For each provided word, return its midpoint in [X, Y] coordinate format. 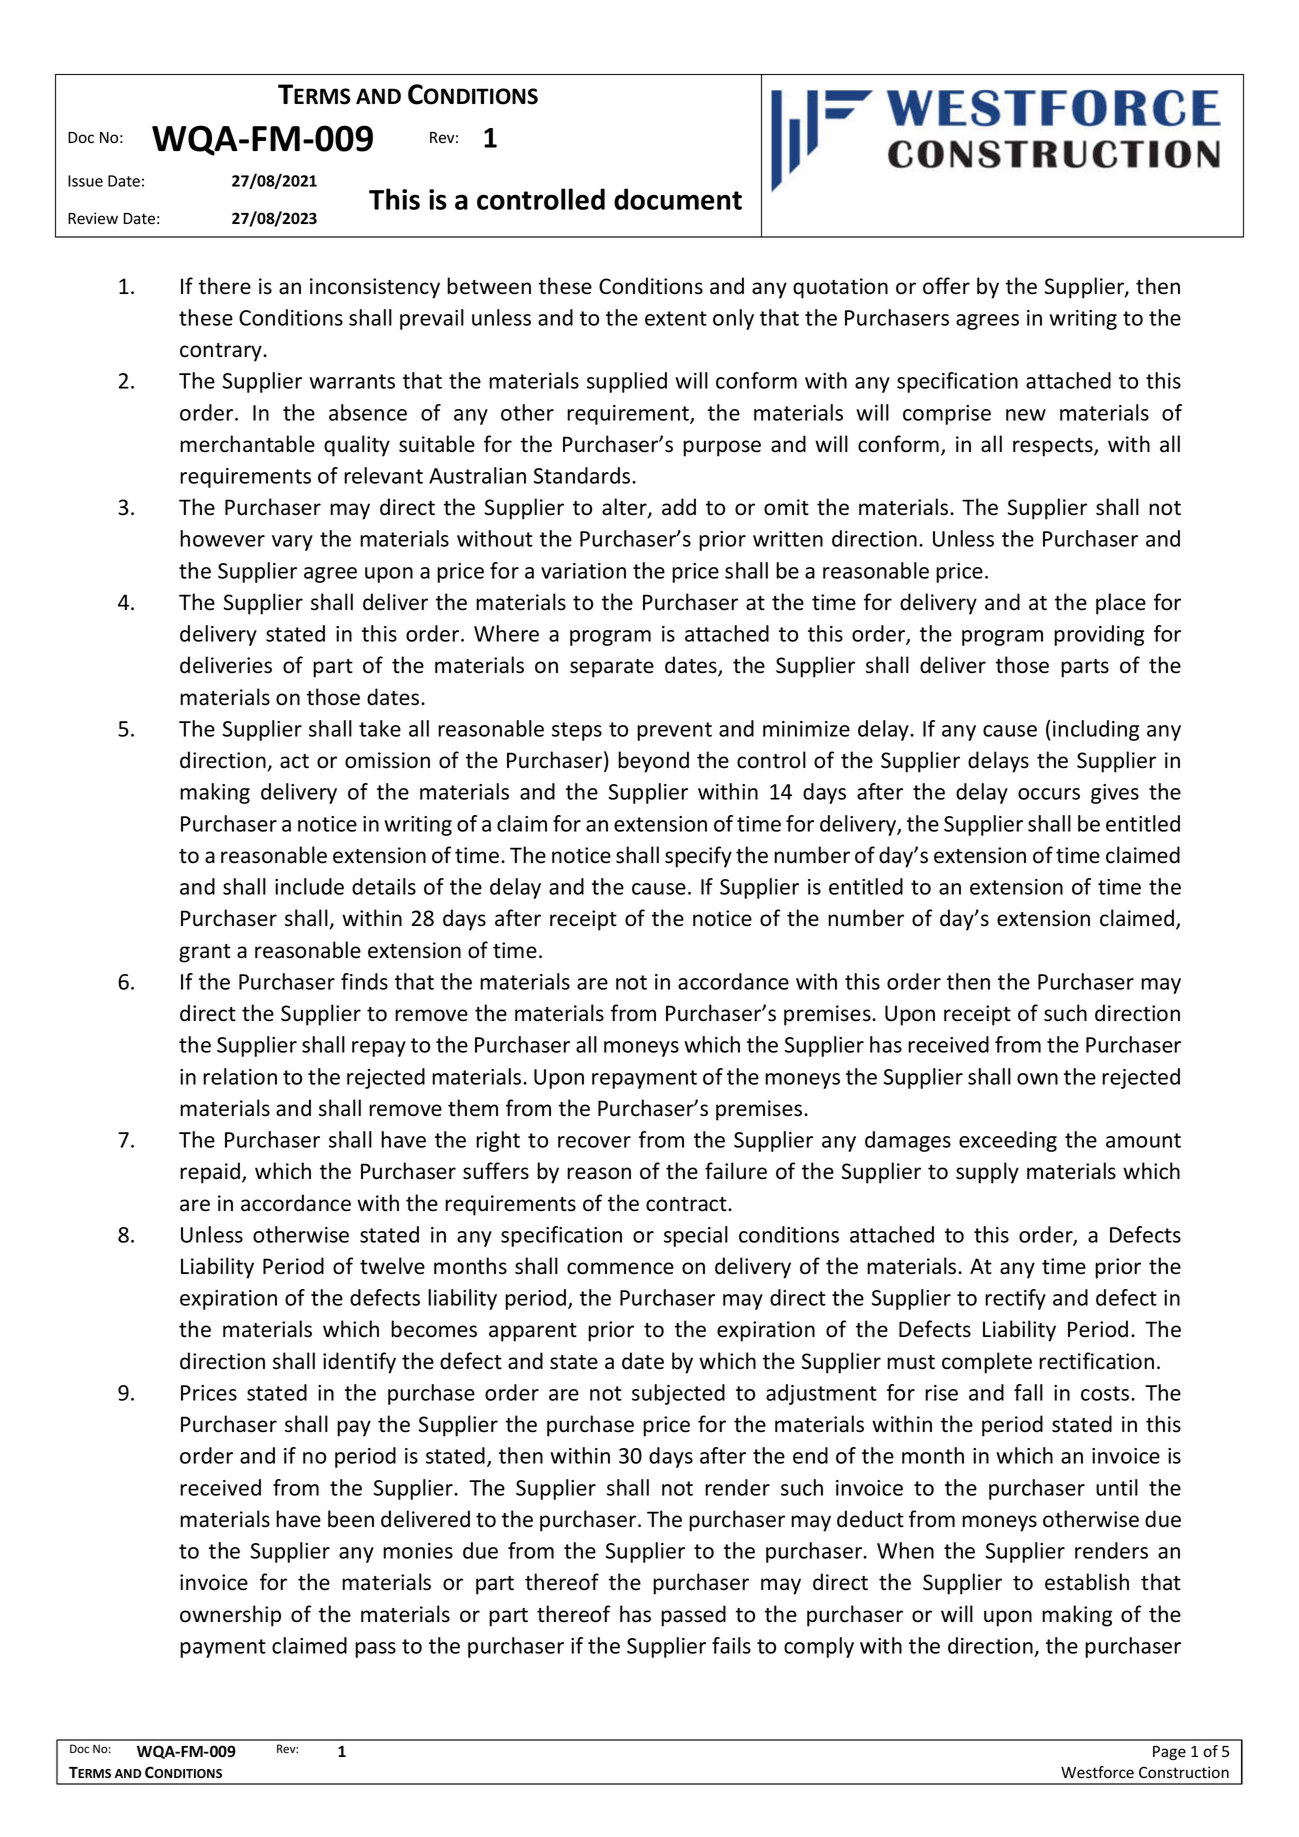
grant [205, 953]
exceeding [1008, 1141]
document [678, 199]
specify [698, 857]
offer [946, 286]
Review [93, 218]
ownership [230, 1616]
